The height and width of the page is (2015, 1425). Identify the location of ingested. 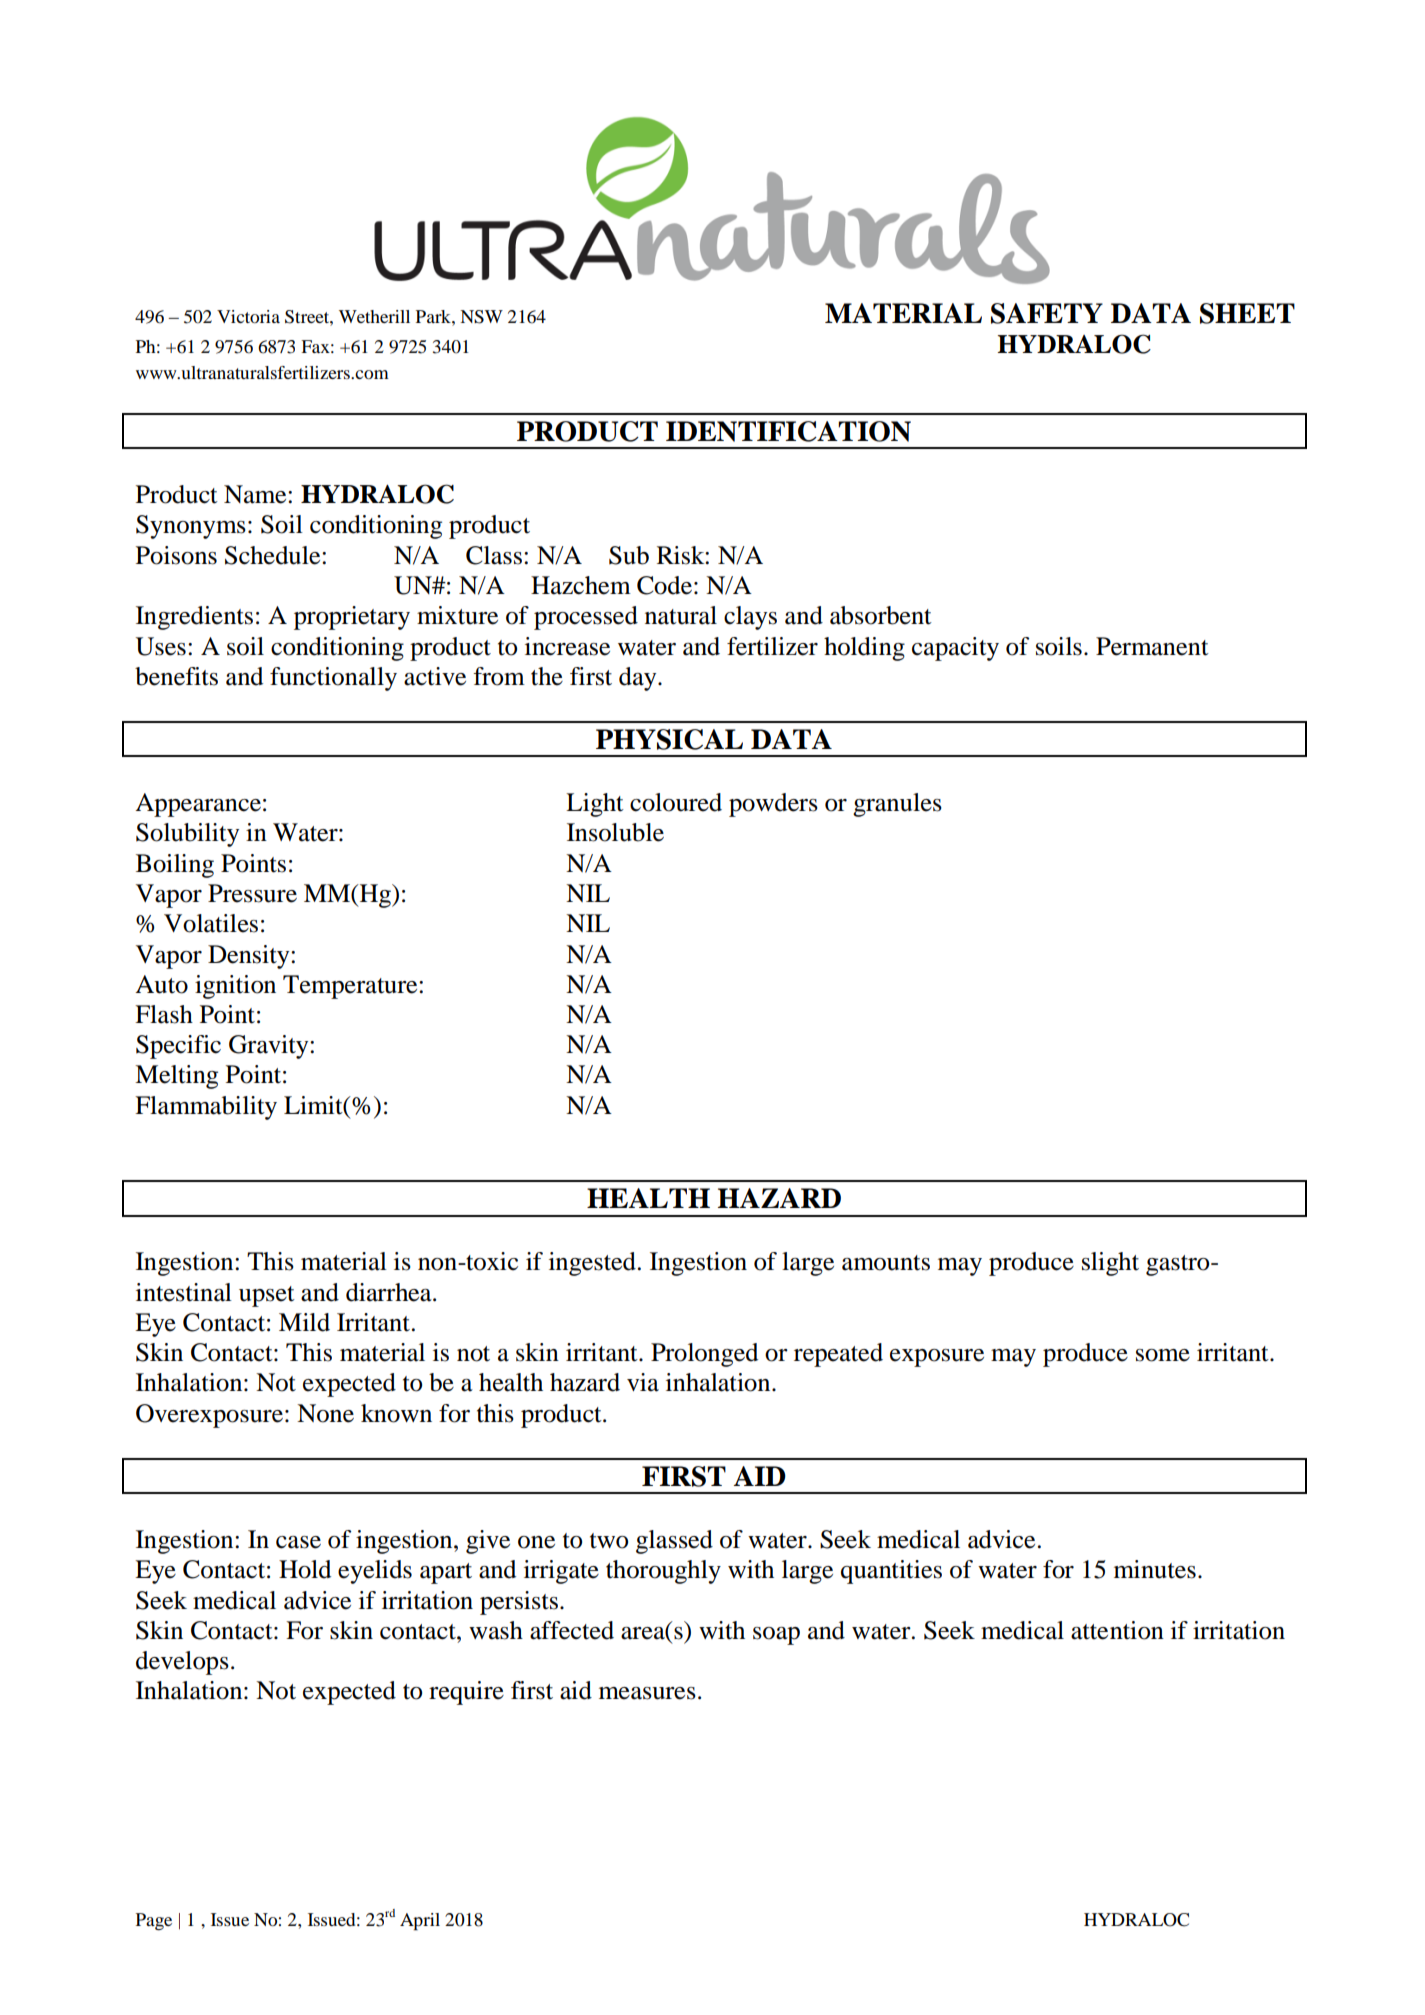
(592, 1264).
